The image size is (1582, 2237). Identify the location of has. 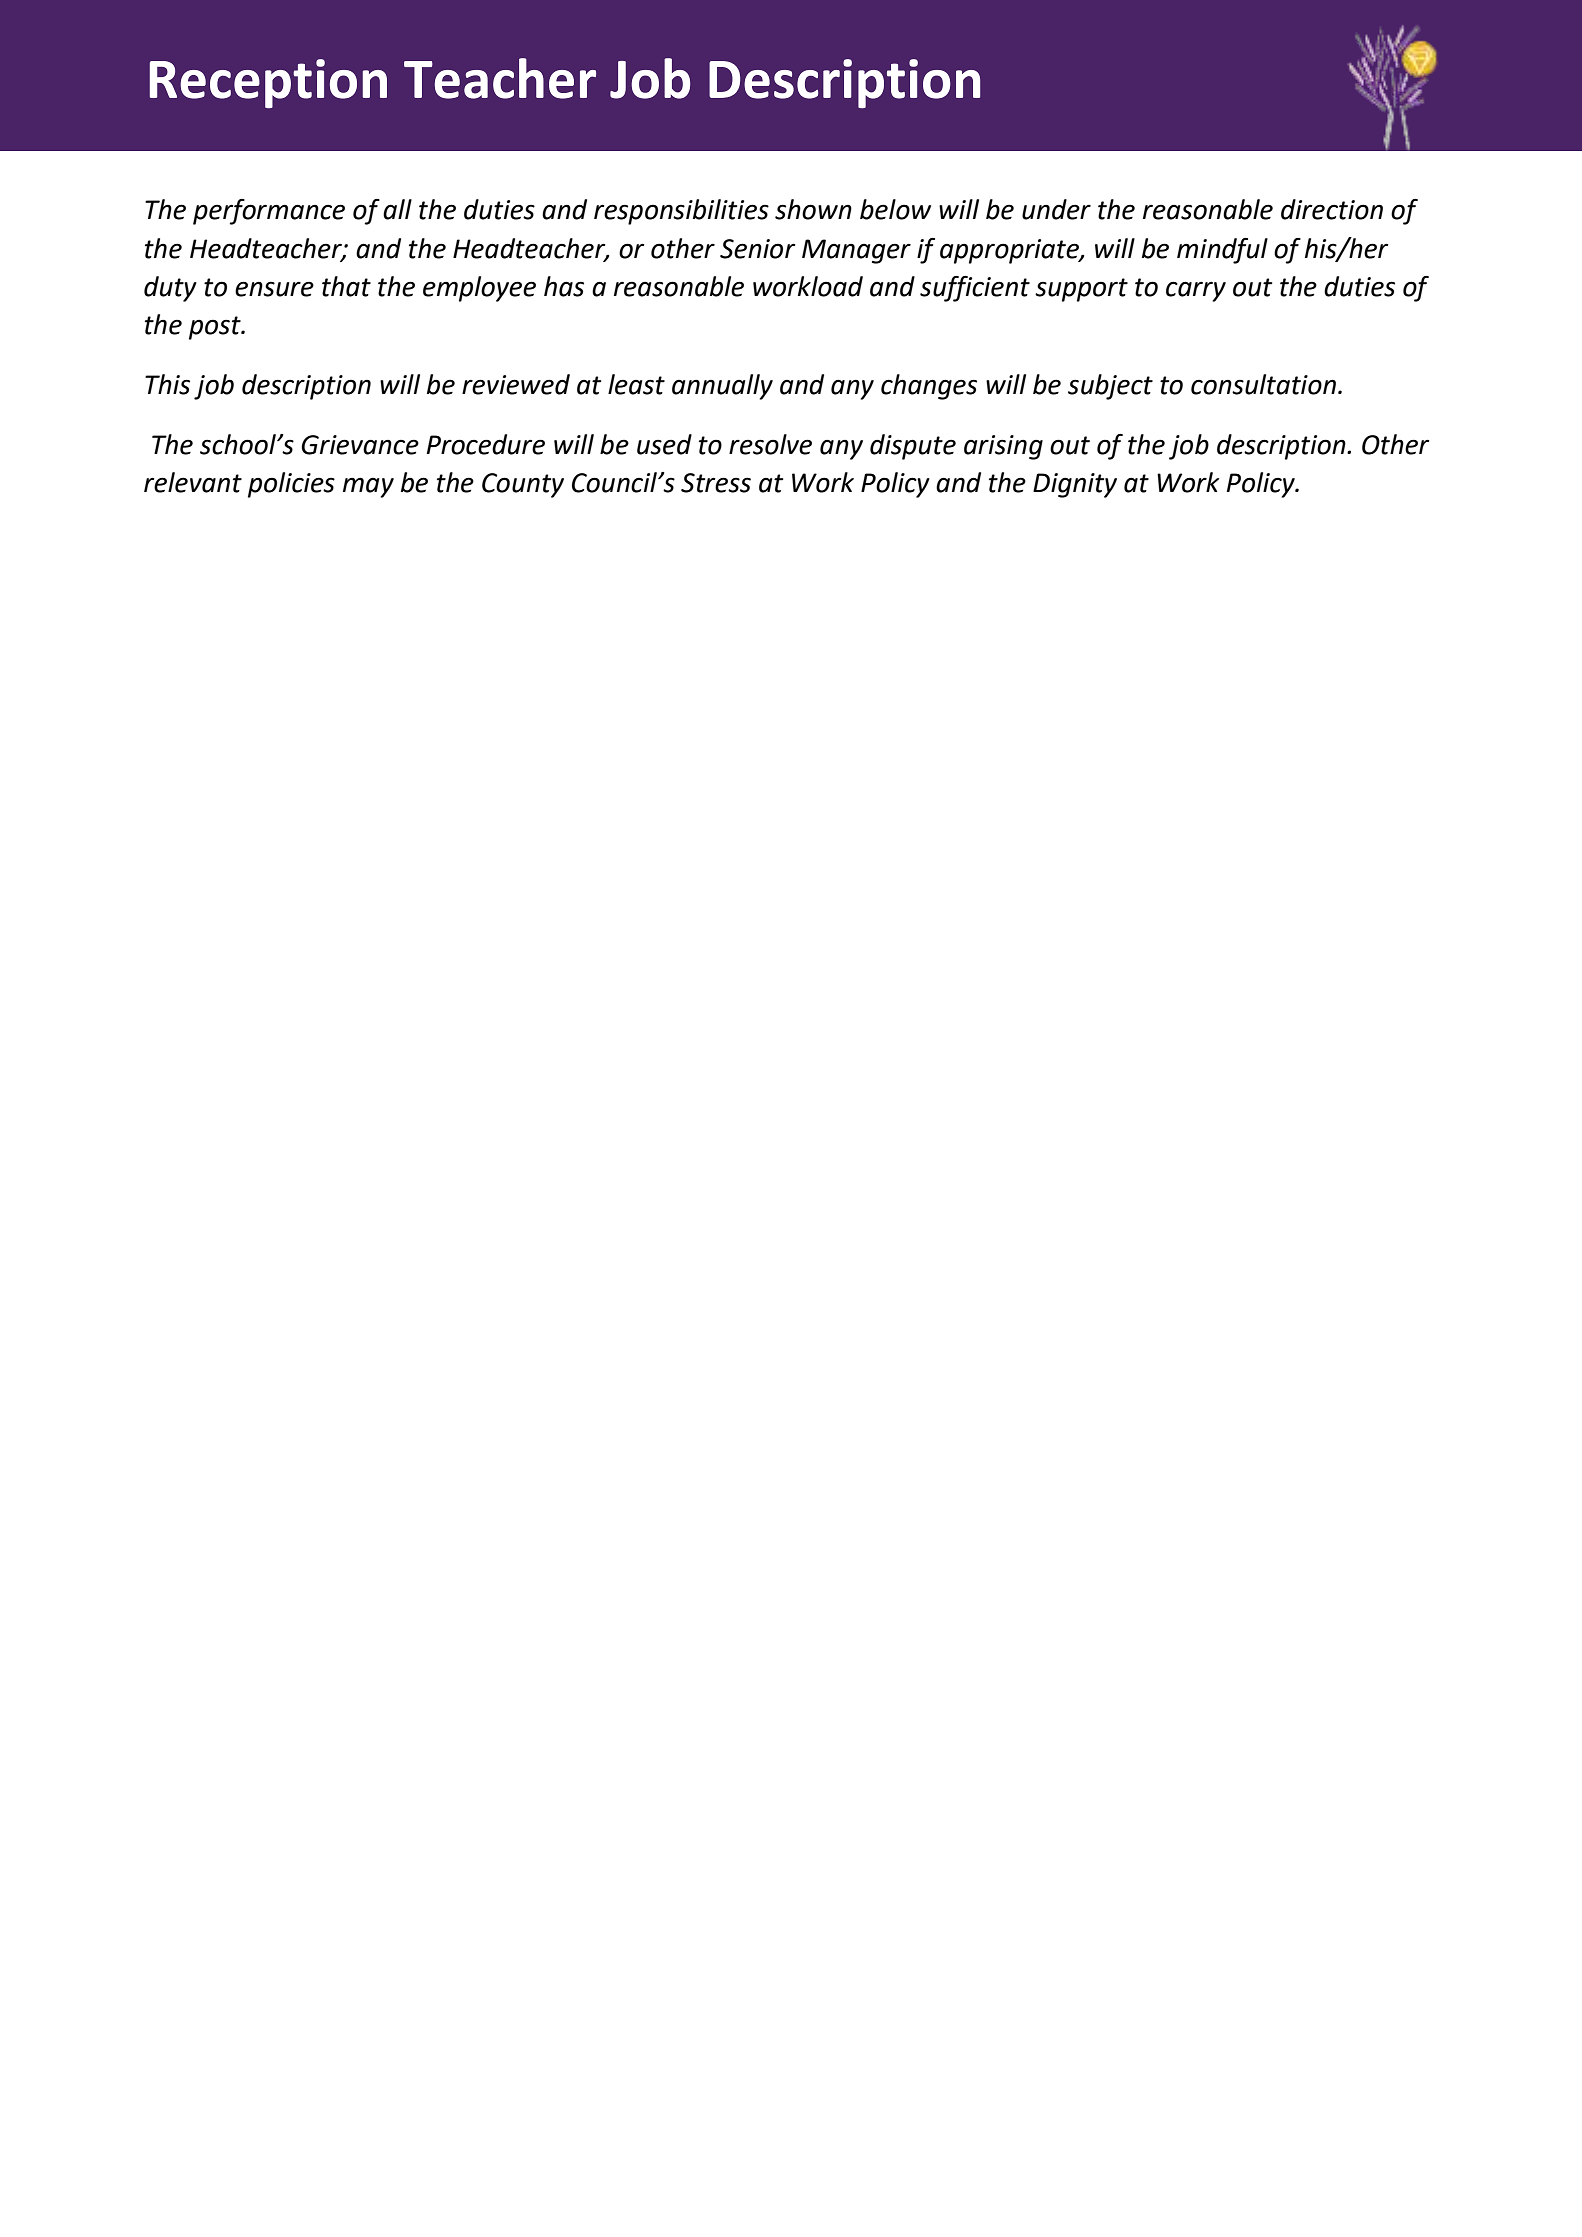
(564, 286).
